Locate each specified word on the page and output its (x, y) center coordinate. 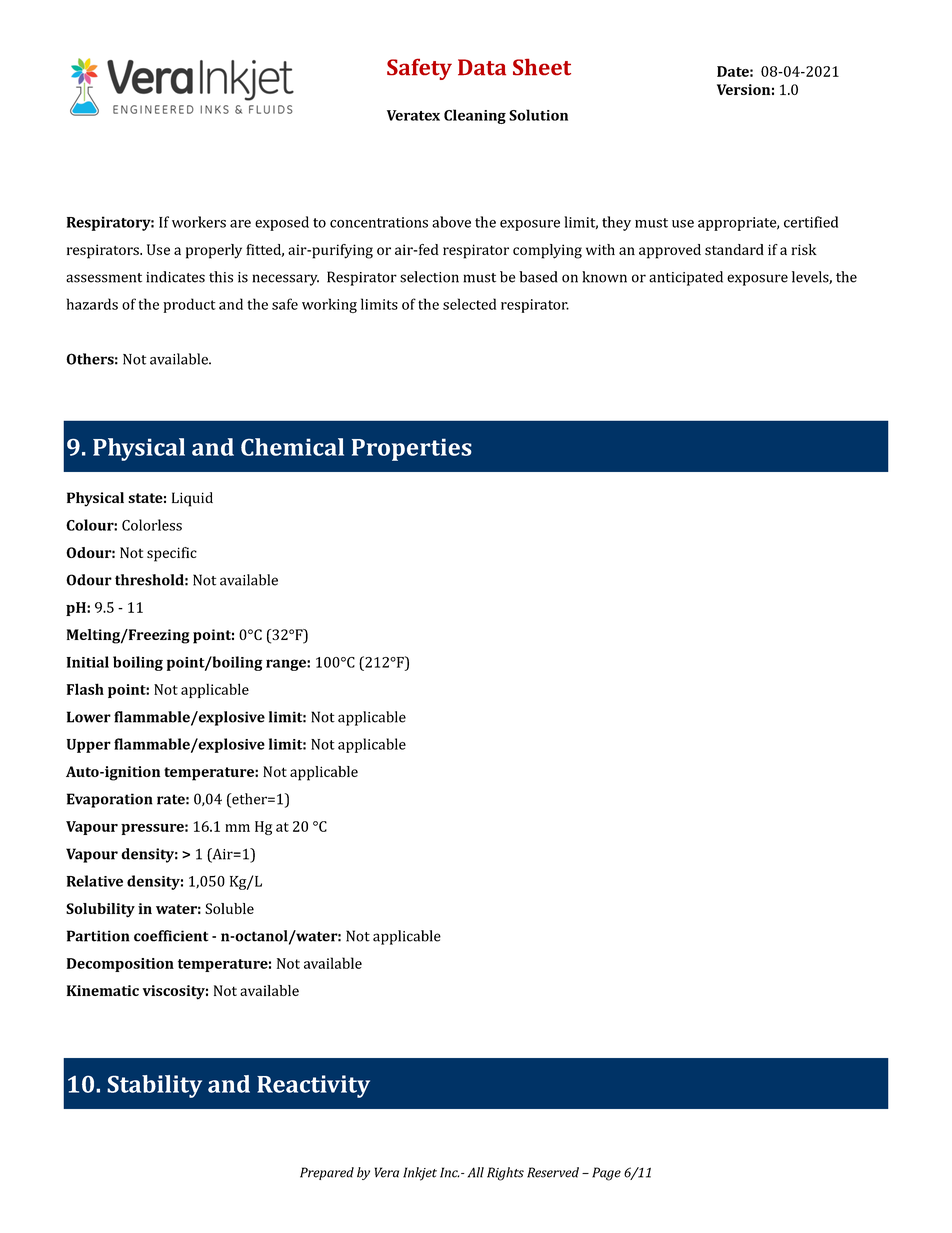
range (287, 665)
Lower (89, 717)
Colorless (152, 525)
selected (469, 304)
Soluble (229, 908)
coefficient (171, 936)
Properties (412, 449)
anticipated (686, 278)
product (189, 305)
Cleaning (475, 116)
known (604, 277)
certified (811, 222)
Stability (154, 1086)
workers (199, 222)
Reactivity (313, 1086)
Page (606, 1174)
